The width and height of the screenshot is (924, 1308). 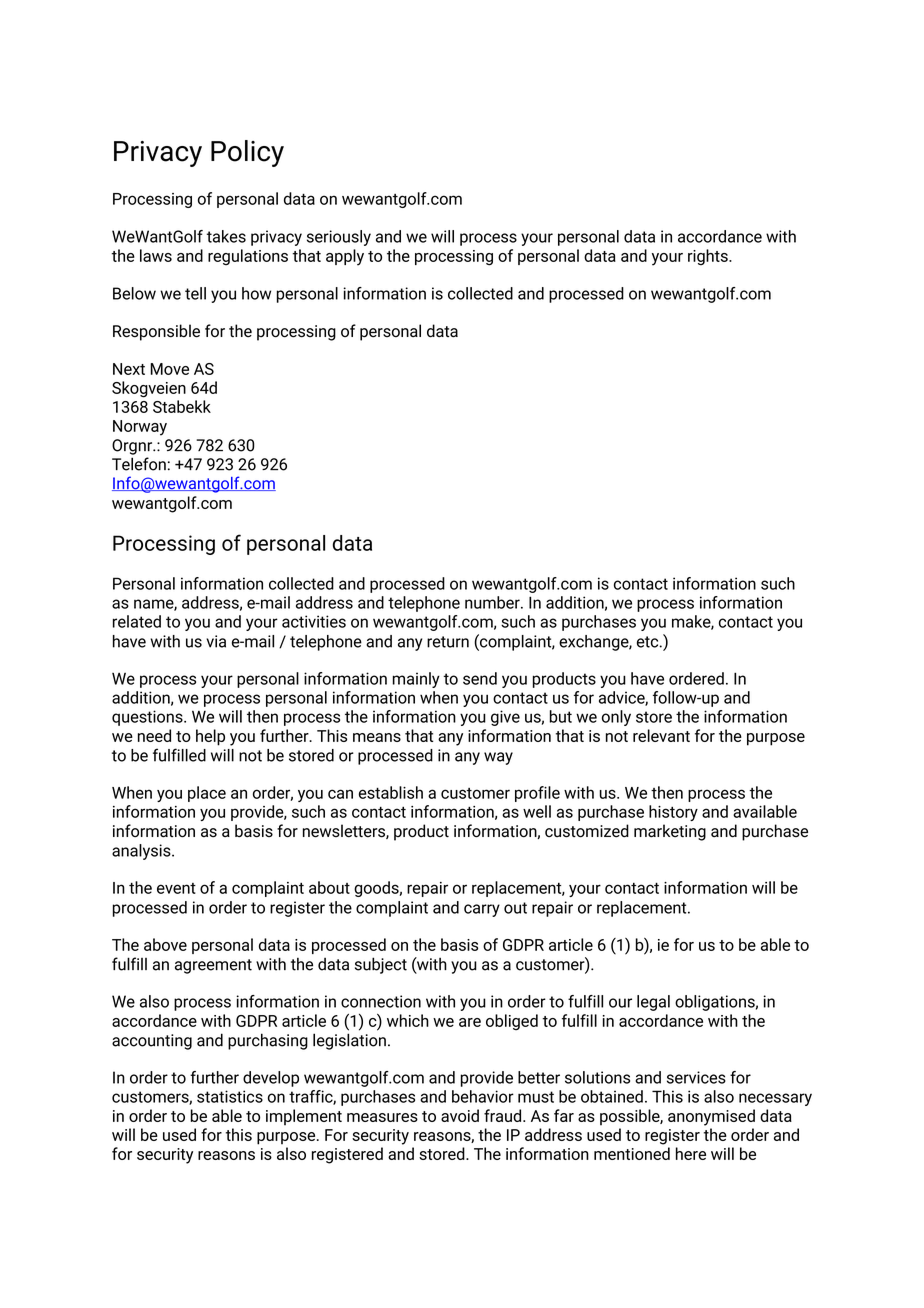 What do you see at coordinates (482, 910) in the screenshot?
I see `carry` at bounding box center [482, 910].
